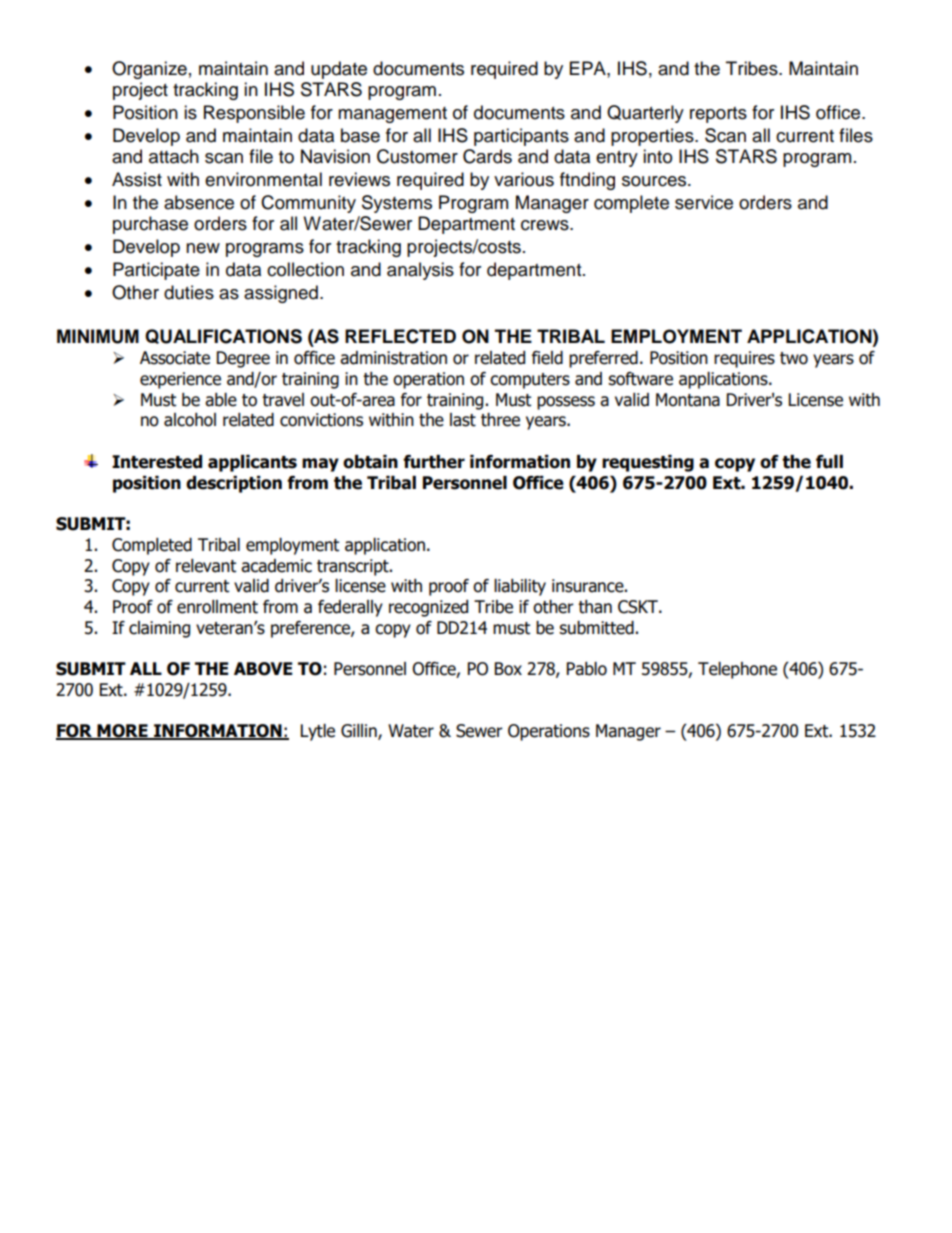 This screenshot has height=1233, width=952. I want to click on management, so click(392, 115).
